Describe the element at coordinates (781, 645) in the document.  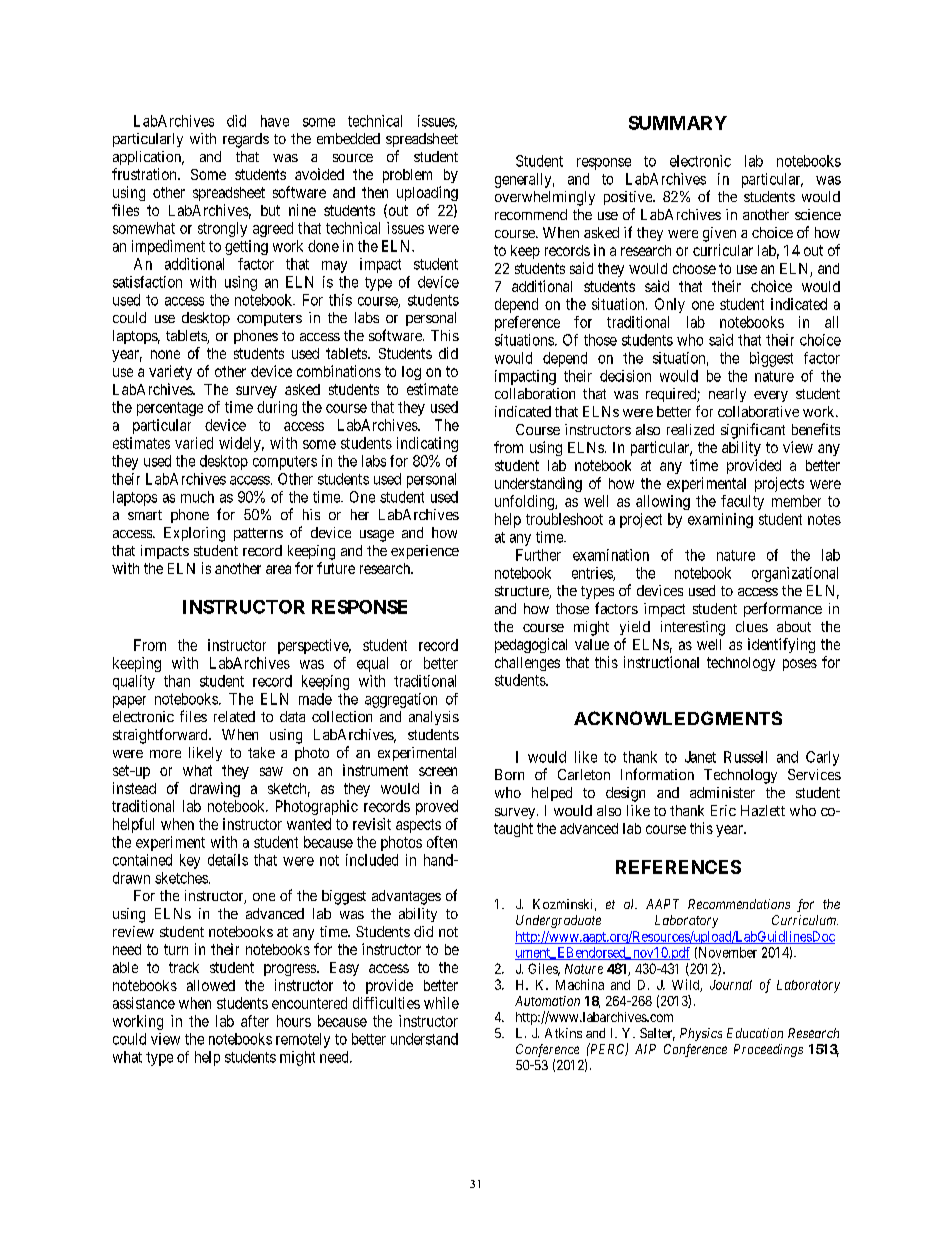
I see `identifying` at that location.
